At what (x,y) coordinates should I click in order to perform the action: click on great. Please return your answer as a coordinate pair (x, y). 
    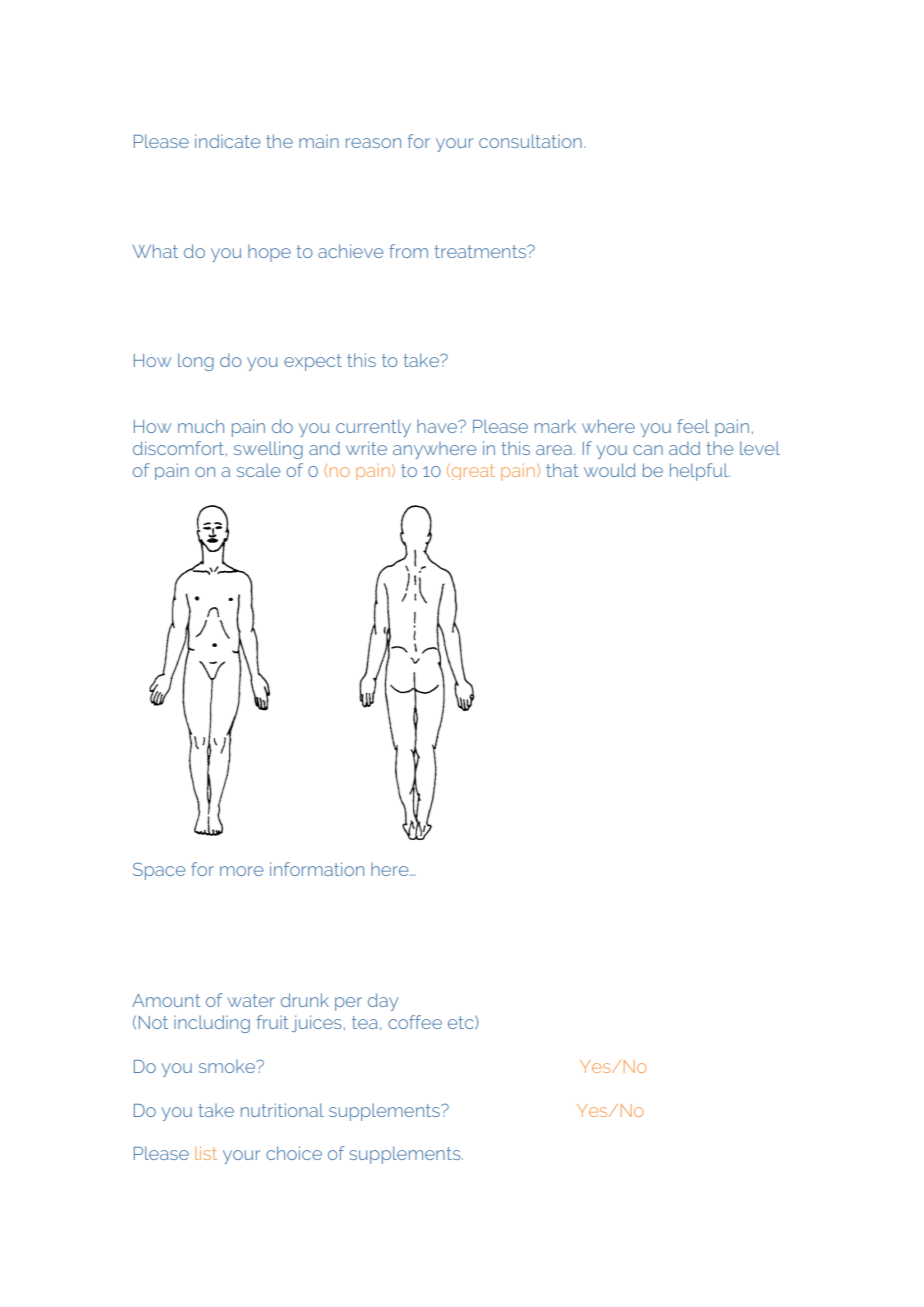
    Looking at the image, I should click on (472, 472).
